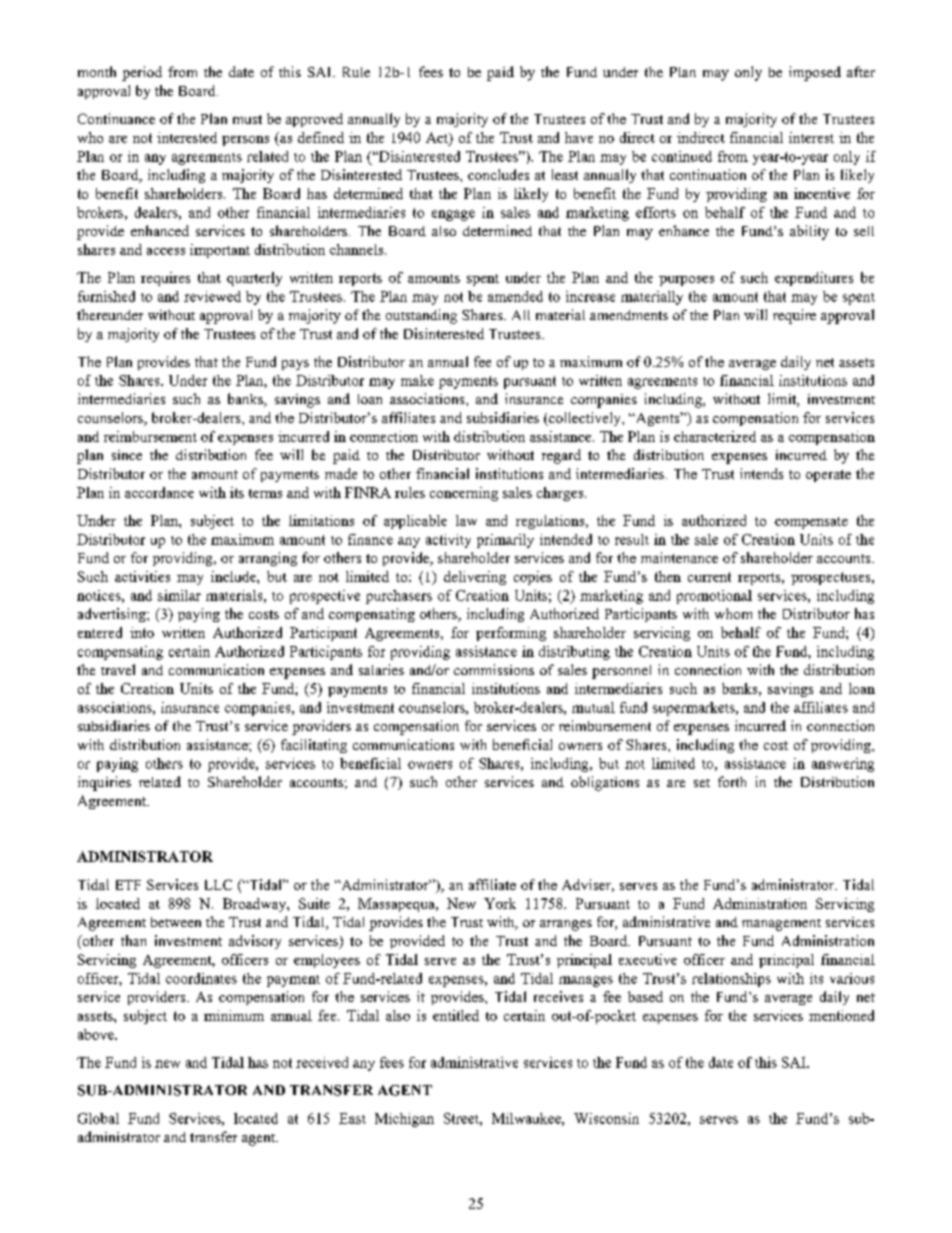 Image resolution: width=952 pixels, height=1233 pixels. Describe the element at coordinates (404, 1120) in the image. I see `Michigan` at that location.
